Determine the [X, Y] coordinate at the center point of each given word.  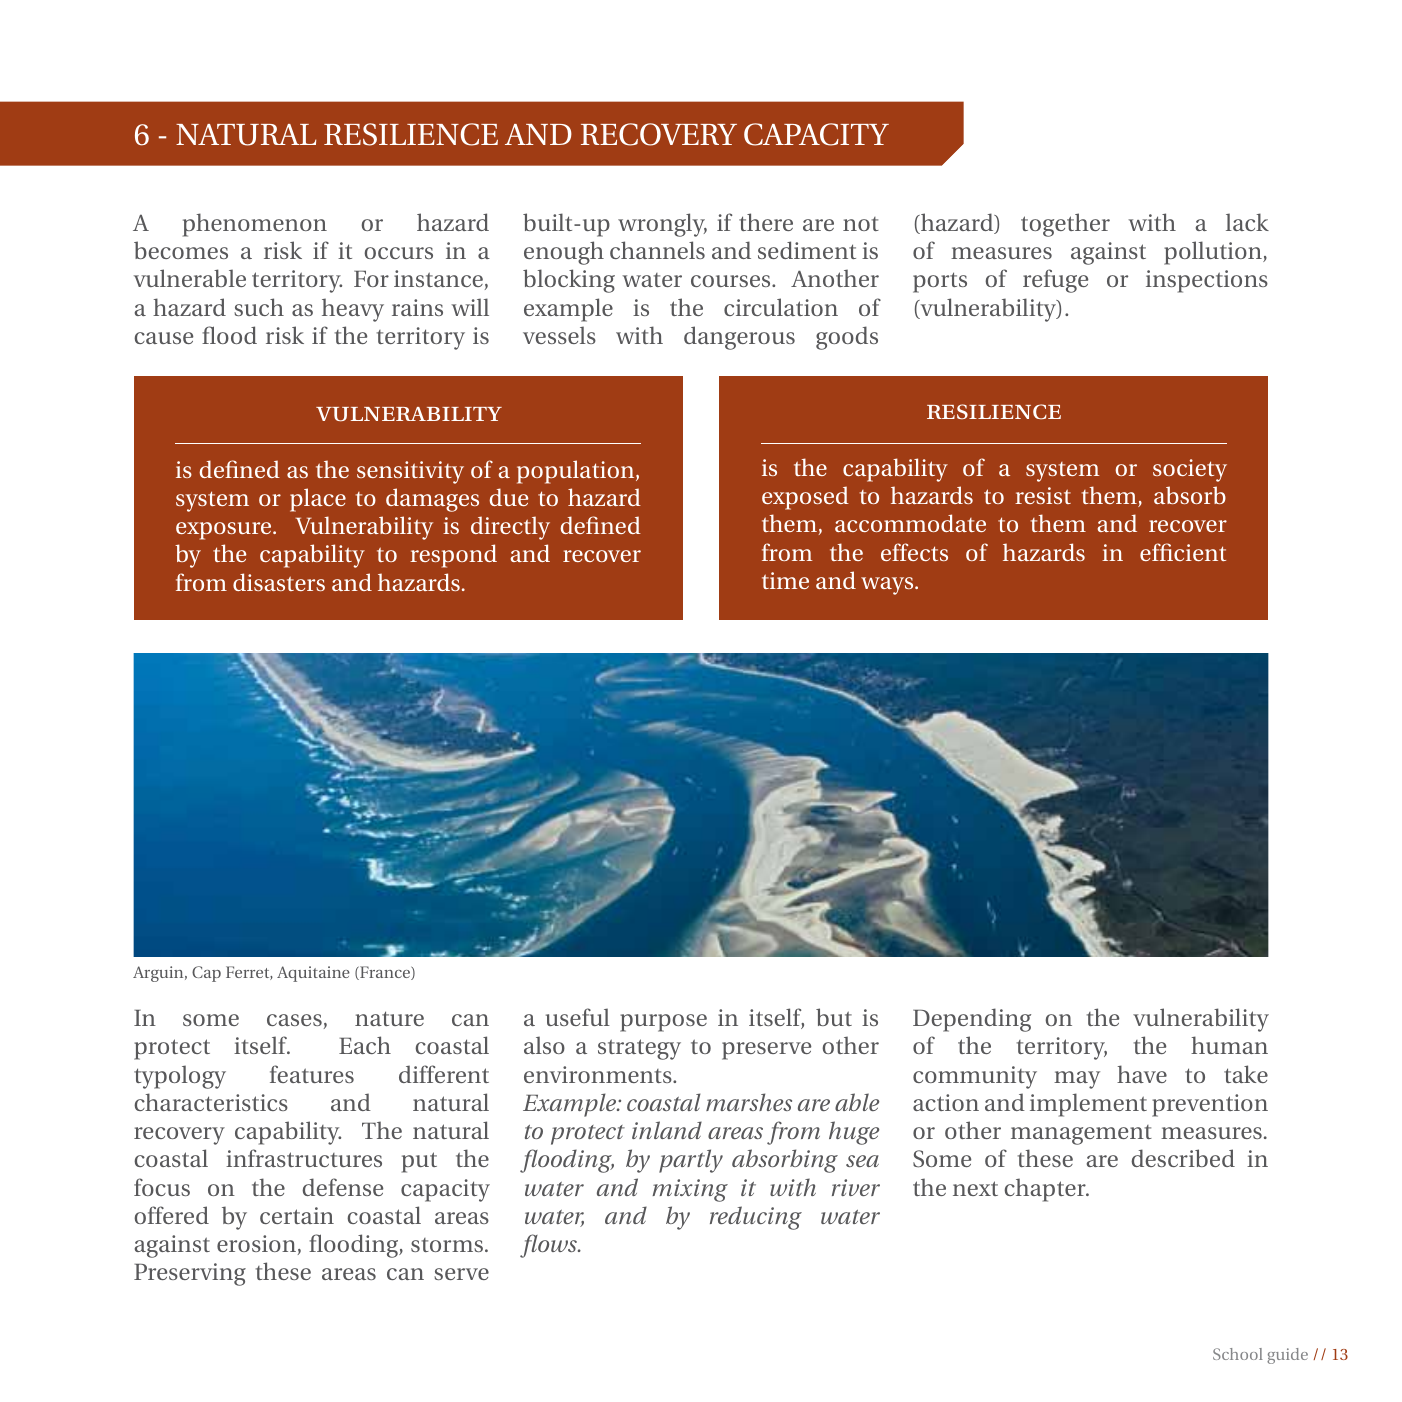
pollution [1214, 253]
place [318, 500]
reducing [756, 1218]
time [785, 580]
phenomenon [255, 225]
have [1142, 1074]
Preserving [190, 1274]
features [312, 1074]
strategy [639, 1049]
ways [888, 586]
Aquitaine [313, 974]
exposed [805, 498]
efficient [1183, 552]
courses [732, 281]
